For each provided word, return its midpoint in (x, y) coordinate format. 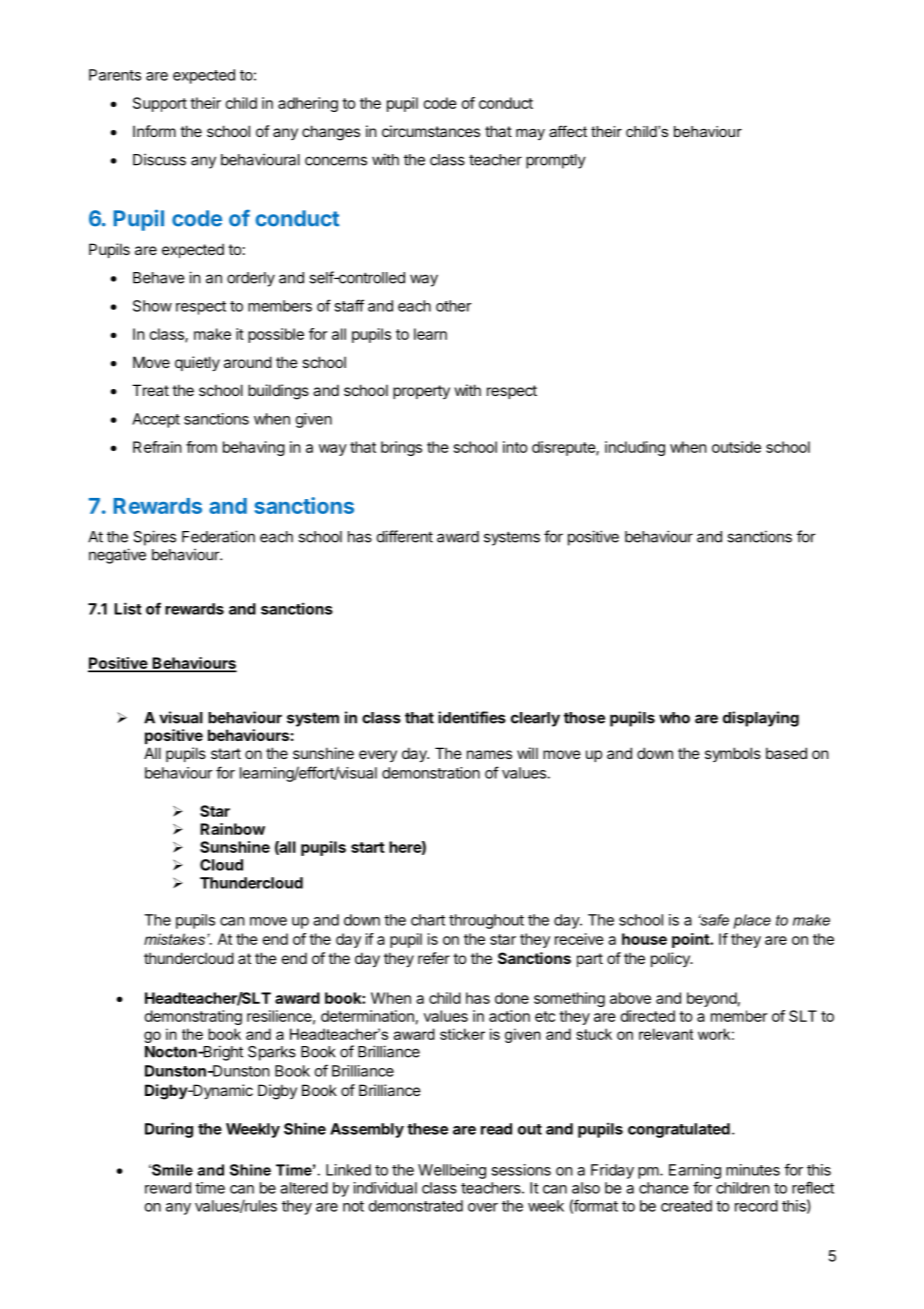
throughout (486, 921)
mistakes (174, 939)
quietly (197, 363)
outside (736, 447)
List (128, 608)
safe (714, 920)
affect (568, 131)
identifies (472, 717)
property (421, 392)
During (169, 1130)
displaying (761, 719)
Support (160, 104)
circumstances (431, 131)
